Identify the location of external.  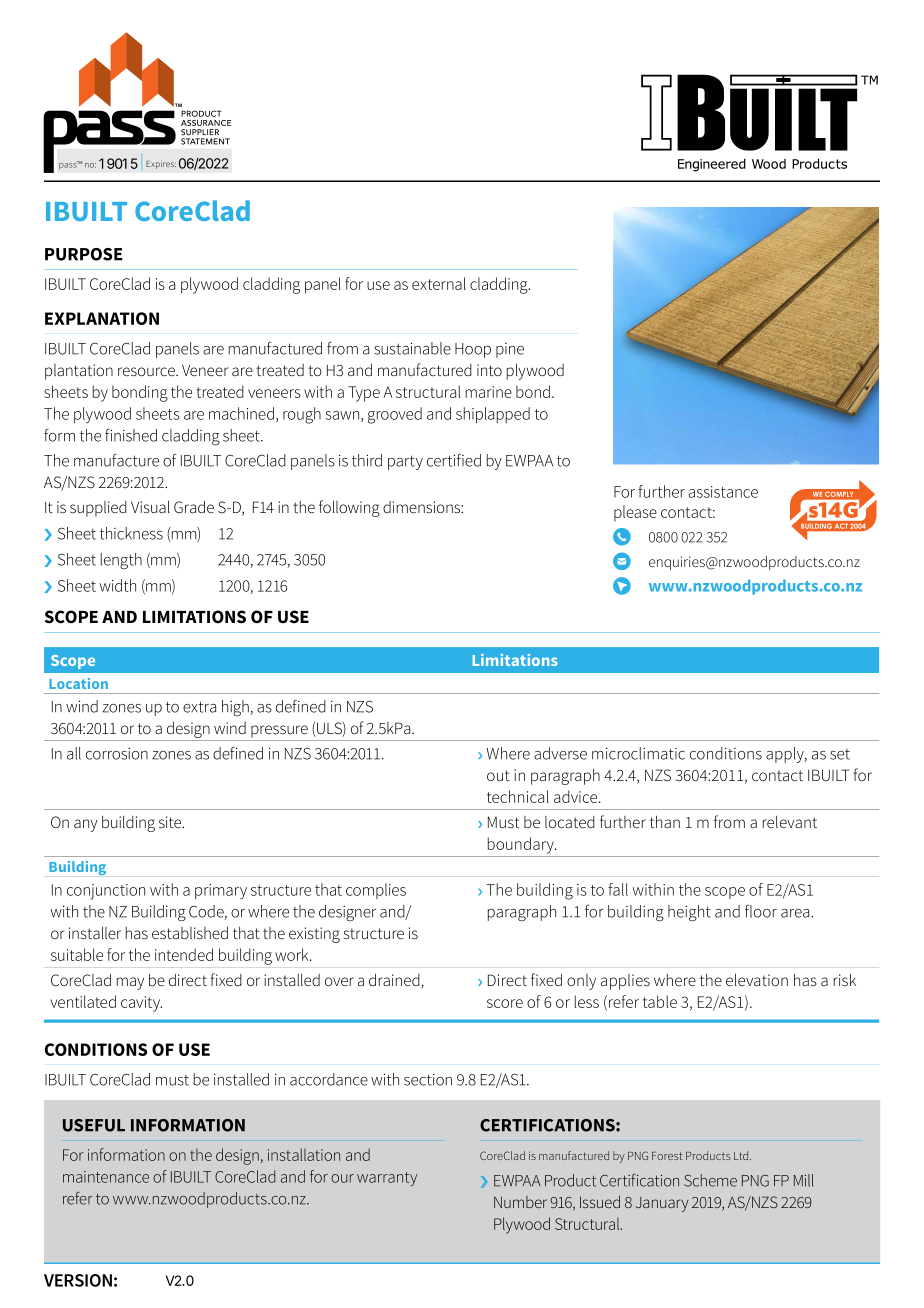
(439, 283).
